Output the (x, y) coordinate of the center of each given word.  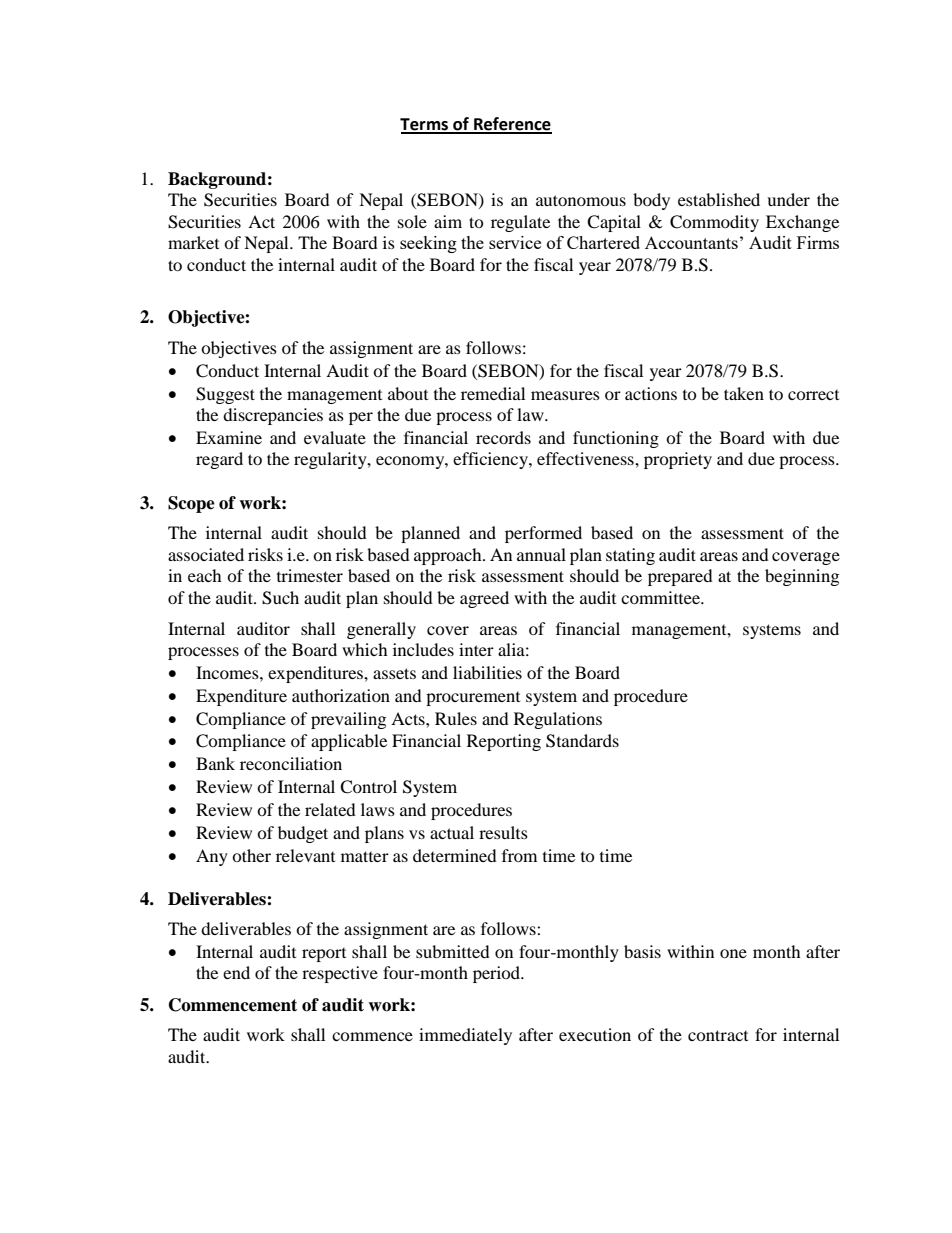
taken (744, 393)
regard (219, 460)
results (503, 832)
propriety (678, 460)
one (733, 953)
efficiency (491, 460)
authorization (341, 695)
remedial (493, 393)
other (251, 855)
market (193, 242)
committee (661, 597)
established (719, 199)
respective (340, 974)
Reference (512, 125)
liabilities (487, 672)
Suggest (225, 395)
